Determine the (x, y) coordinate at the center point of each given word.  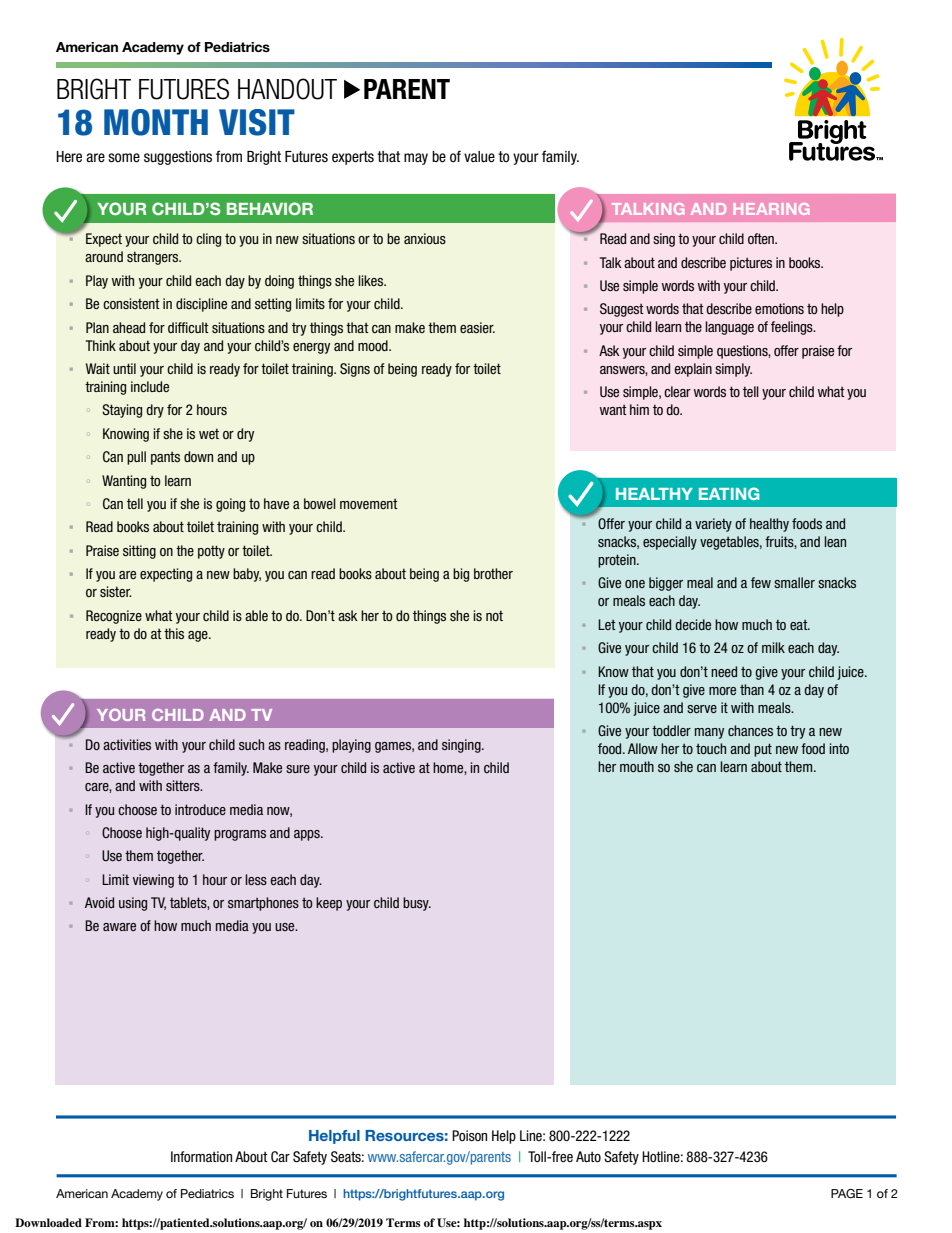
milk (773, 647)
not (494, 616)
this (174, 633)
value (479, 157)
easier (477, 327)
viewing (153, 881)
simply (733, 370)
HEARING (771, 209)
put (763, 750)
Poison (469, 1135)
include (150, 386)
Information (201, 1156)
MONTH (156, 122)
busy (417, 904)
